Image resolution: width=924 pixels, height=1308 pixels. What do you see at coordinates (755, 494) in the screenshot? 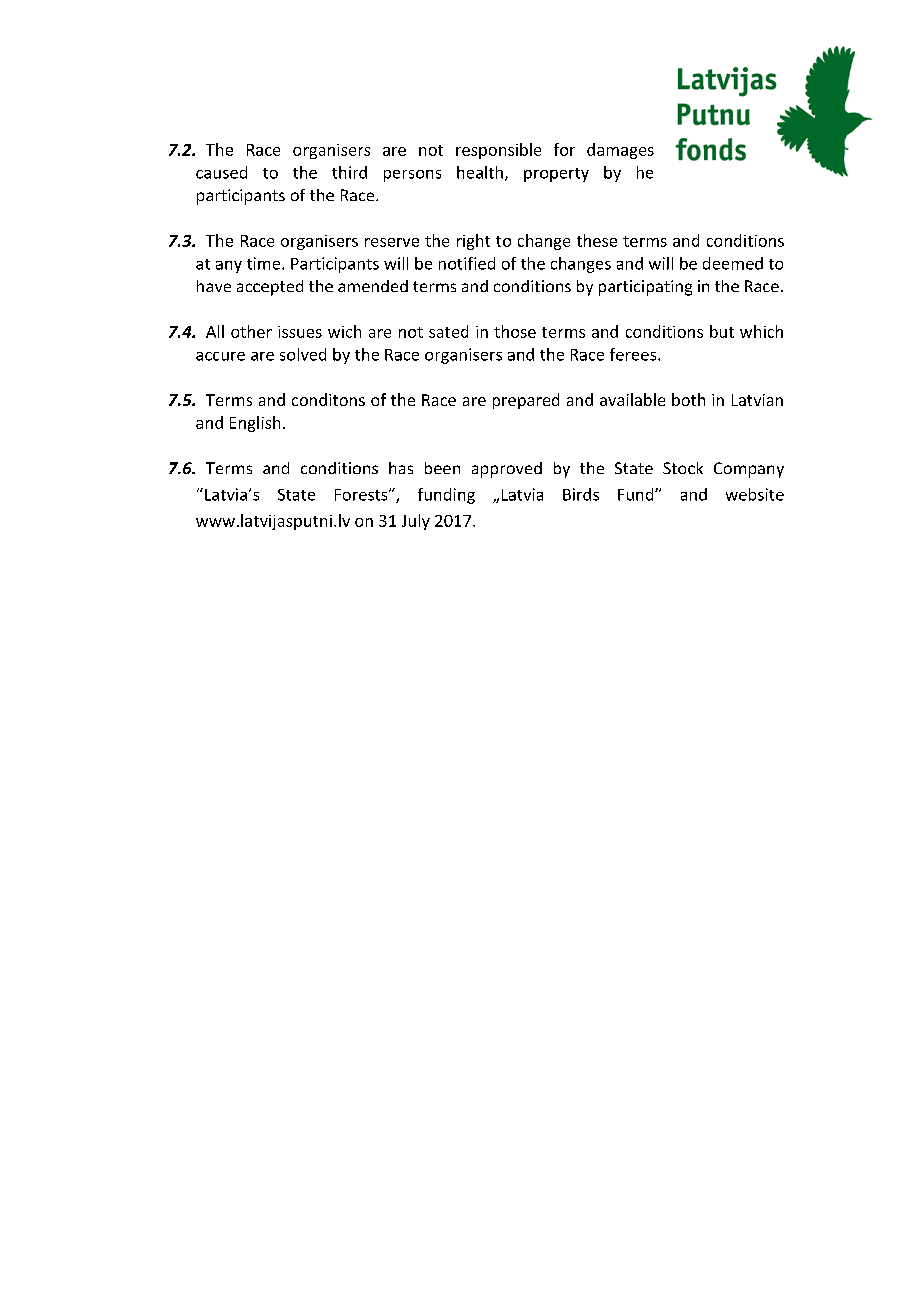
I see `website` at bounding box center [755, 494].
